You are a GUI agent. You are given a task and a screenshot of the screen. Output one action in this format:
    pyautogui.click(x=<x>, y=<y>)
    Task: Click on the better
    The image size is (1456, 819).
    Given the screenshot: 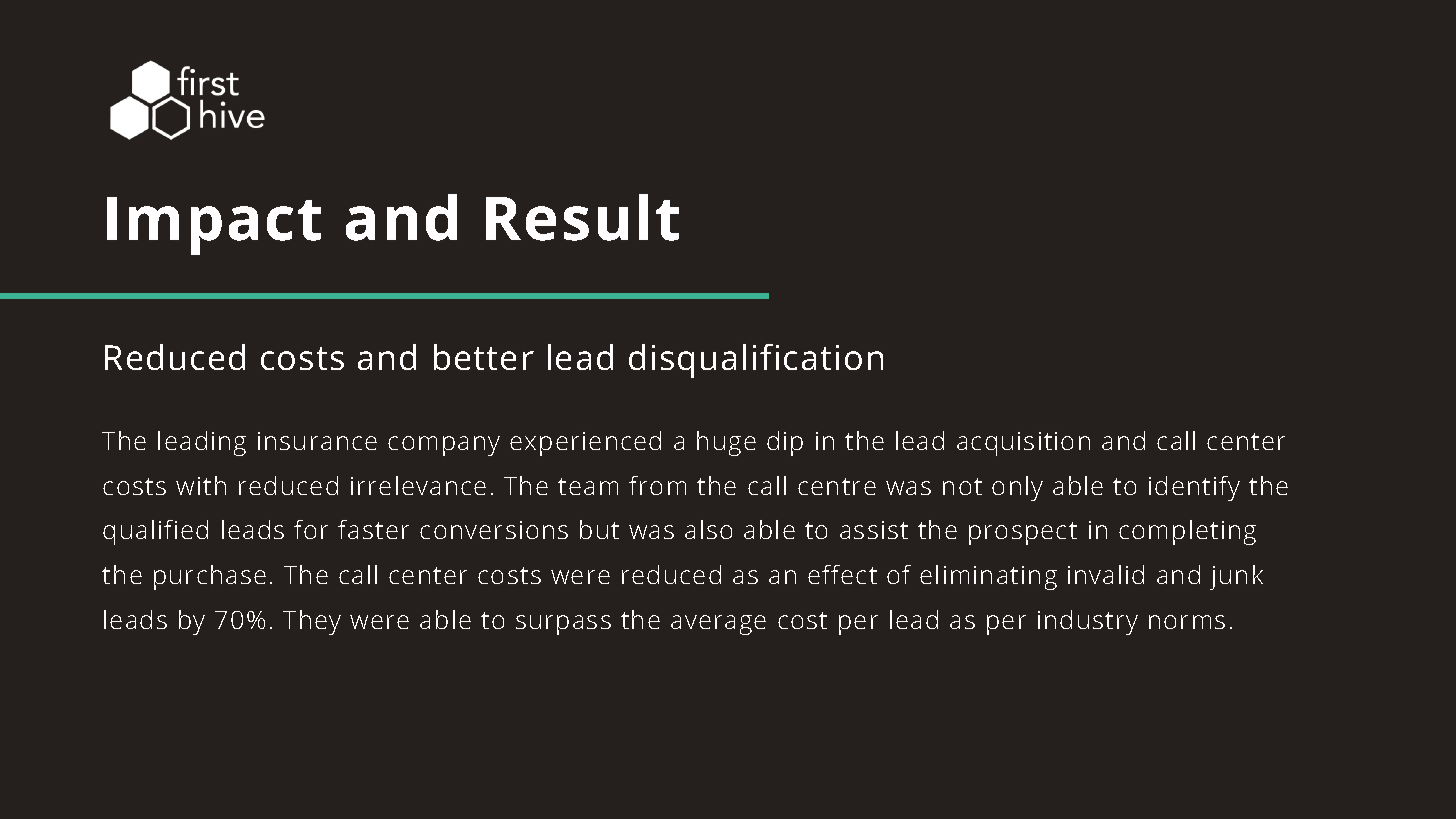 What is the action you would take?
    pyautogui.click(x=484, y=357)
